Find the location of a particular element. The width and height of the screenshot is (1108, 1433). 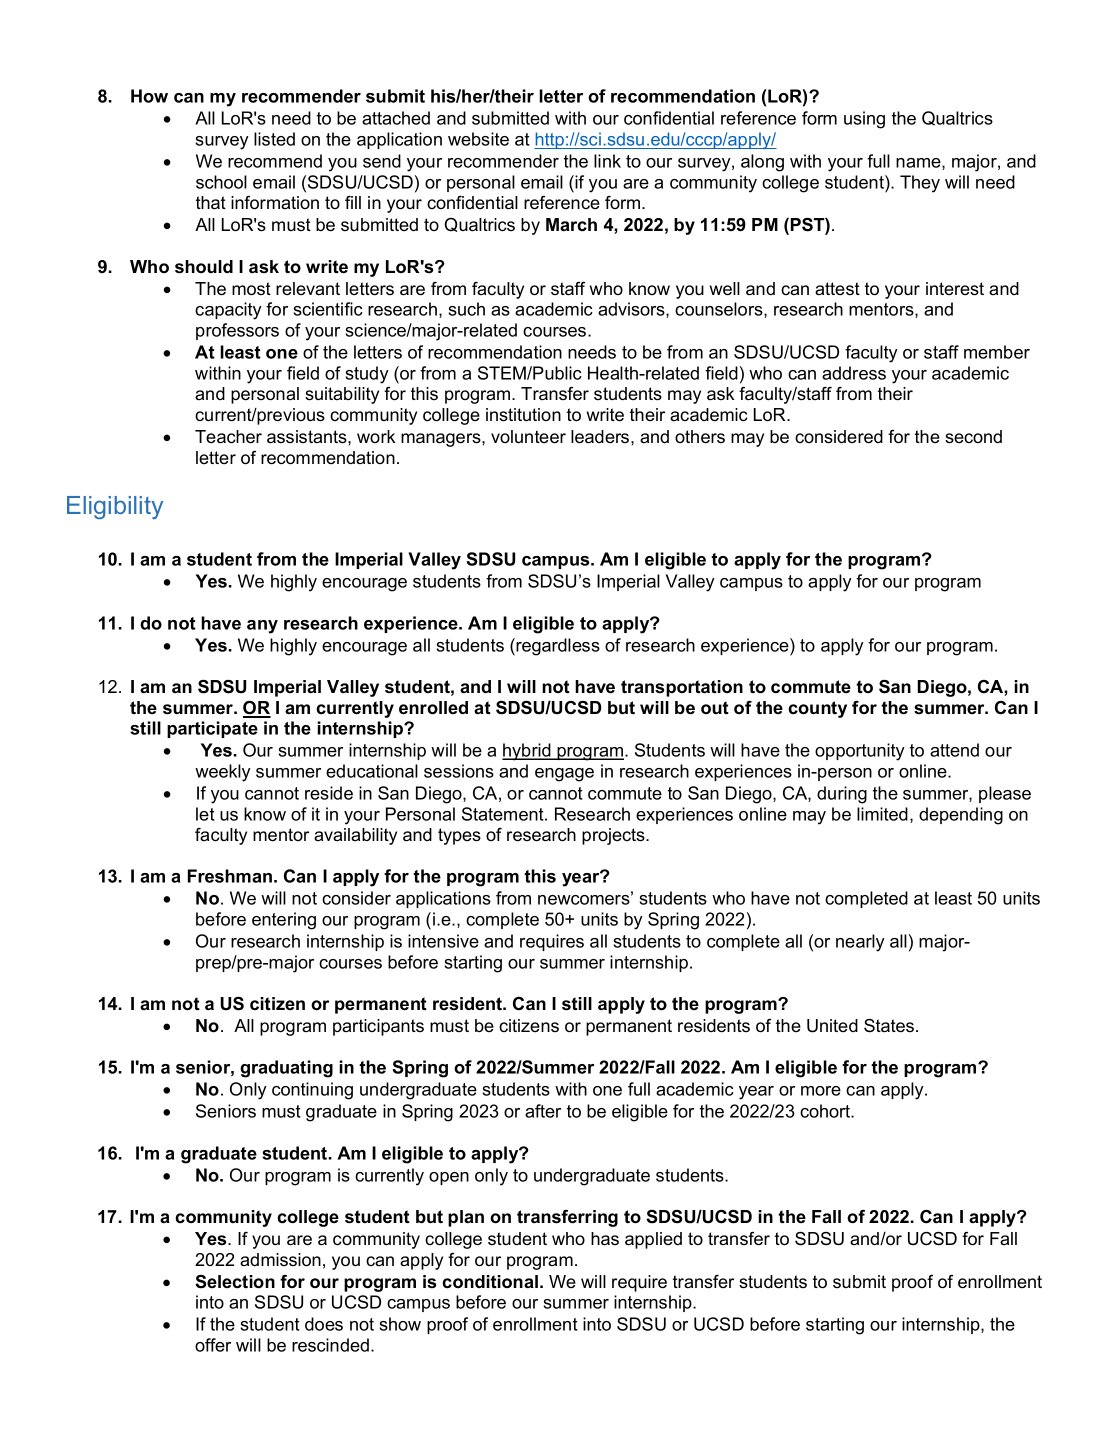

hybrid is located at coordinates (527, 752).
